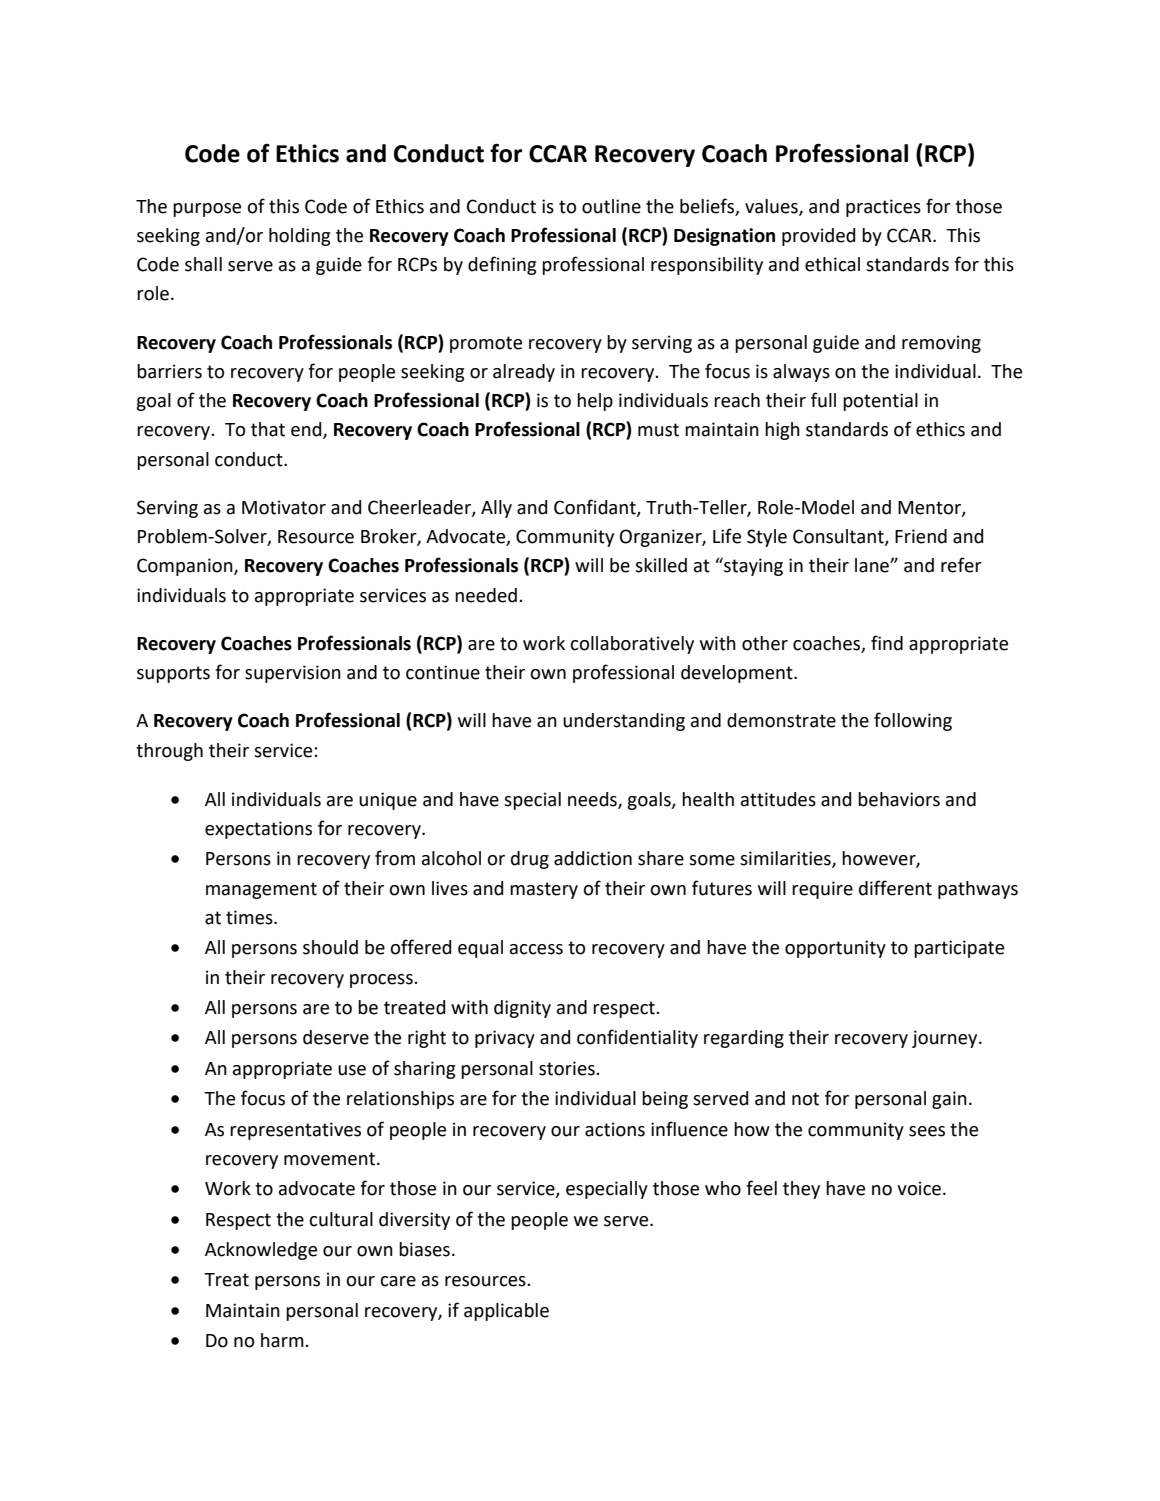 The width and height of the page is (1160, 1501). What do you see at coordinates (352, 1070) in the page?
I see `use` at bounding box center [352, 1070].
